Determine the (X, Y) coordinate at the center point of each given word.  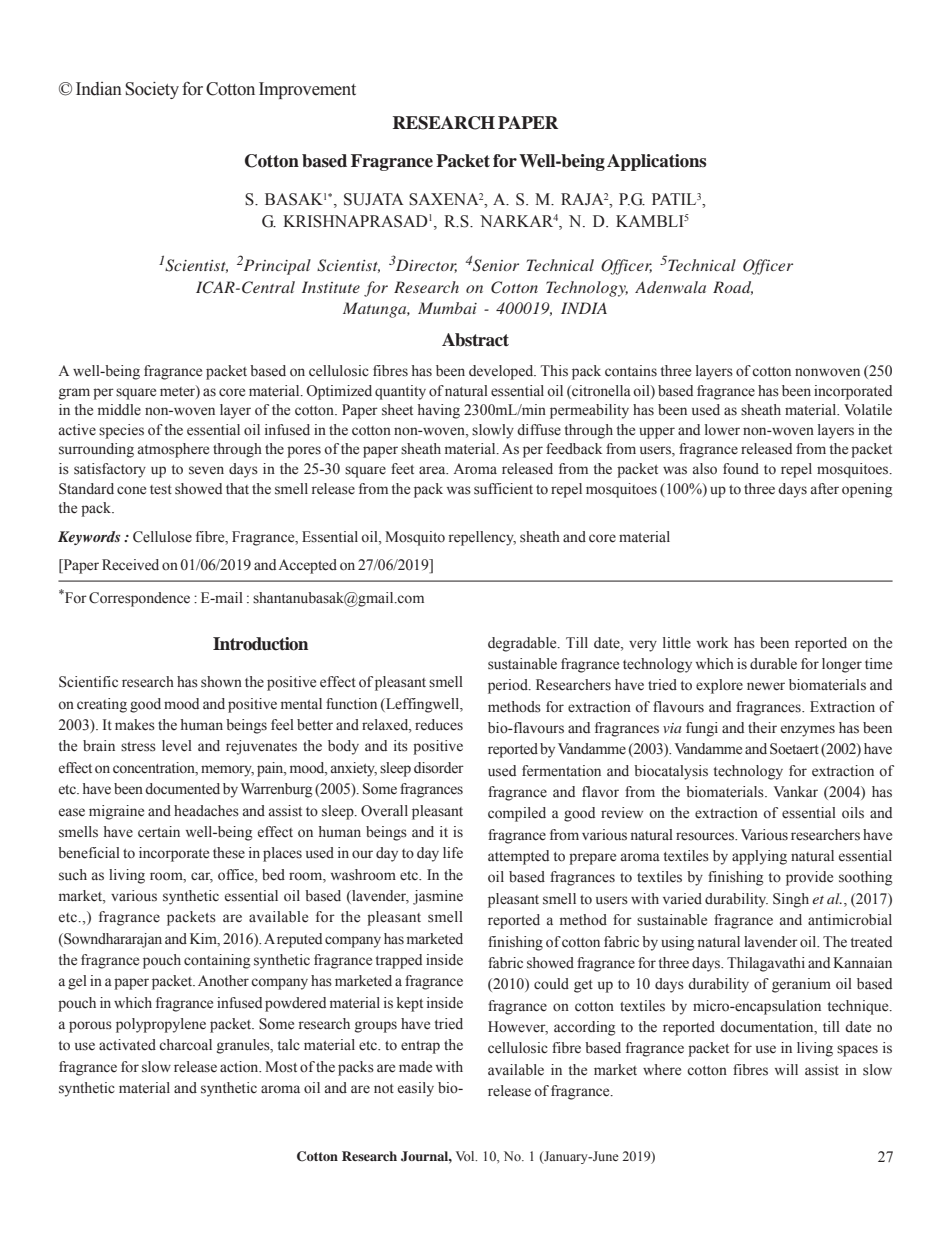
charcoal (185, 1045)
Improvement (307, 90)
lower (722, 430)
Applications (657, 162)
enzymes (808, 731)
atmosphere (173, 450)
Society (152, 90)
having (439, 411)
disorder (439, 768)
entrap (420, 1047)
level (177, 746)
